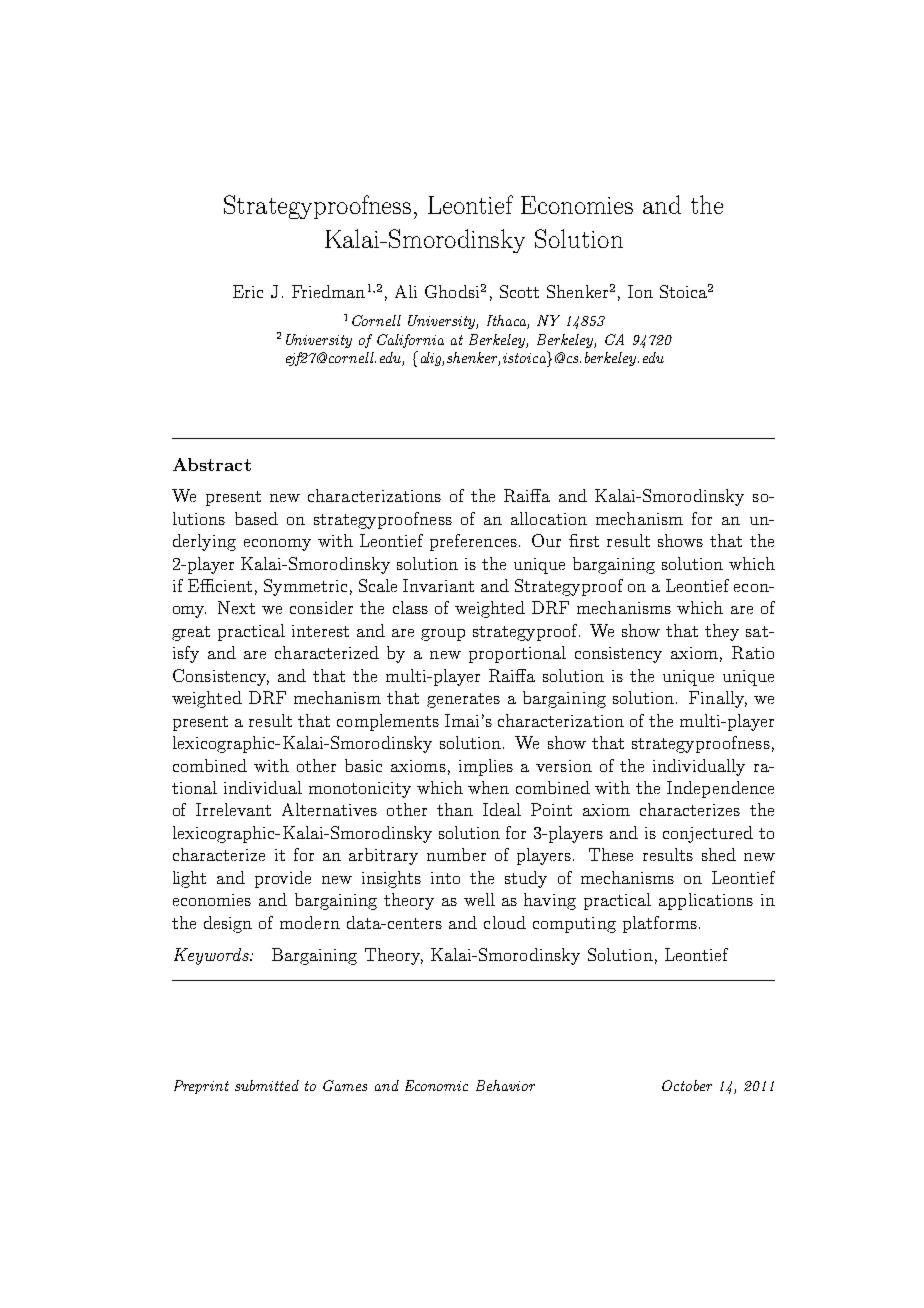 The width and height of the screenshot is (924, 1308). I want to click on Symmetric, so click(305, 587).
